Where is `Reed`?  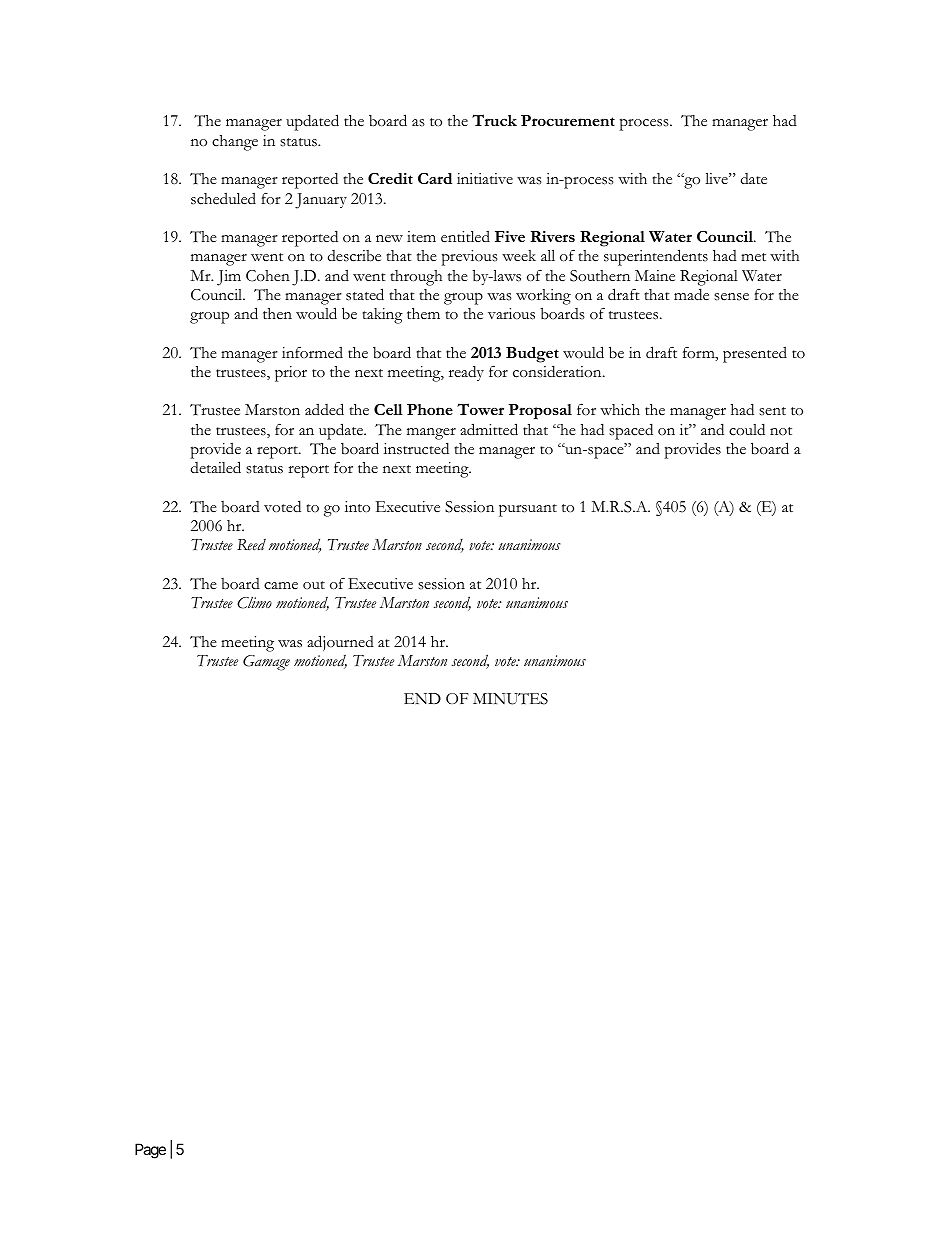
Reed is located at coordinates (251, 545).
